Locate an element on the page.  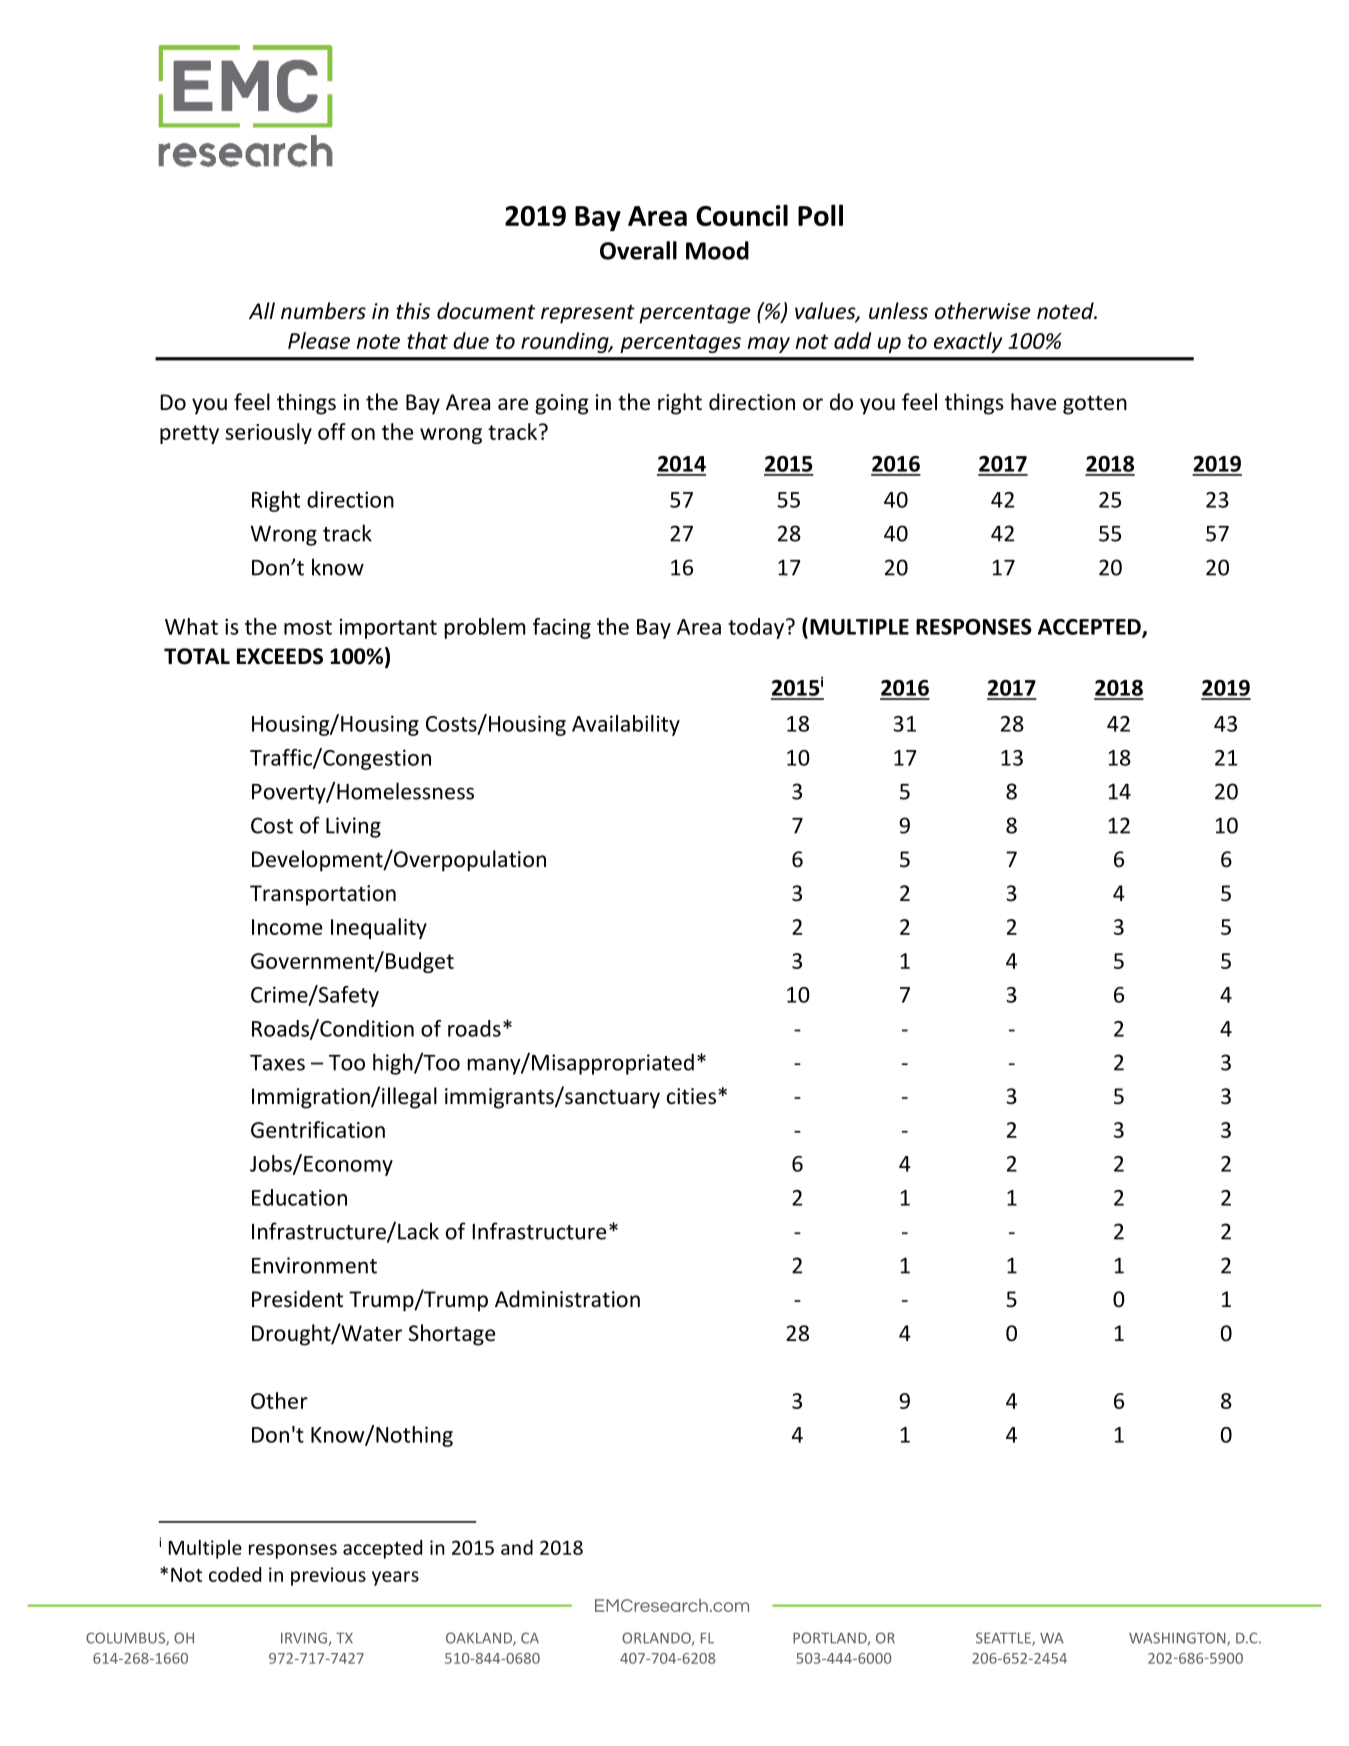
EXCEEDS is located at coordinates (280, 656).
